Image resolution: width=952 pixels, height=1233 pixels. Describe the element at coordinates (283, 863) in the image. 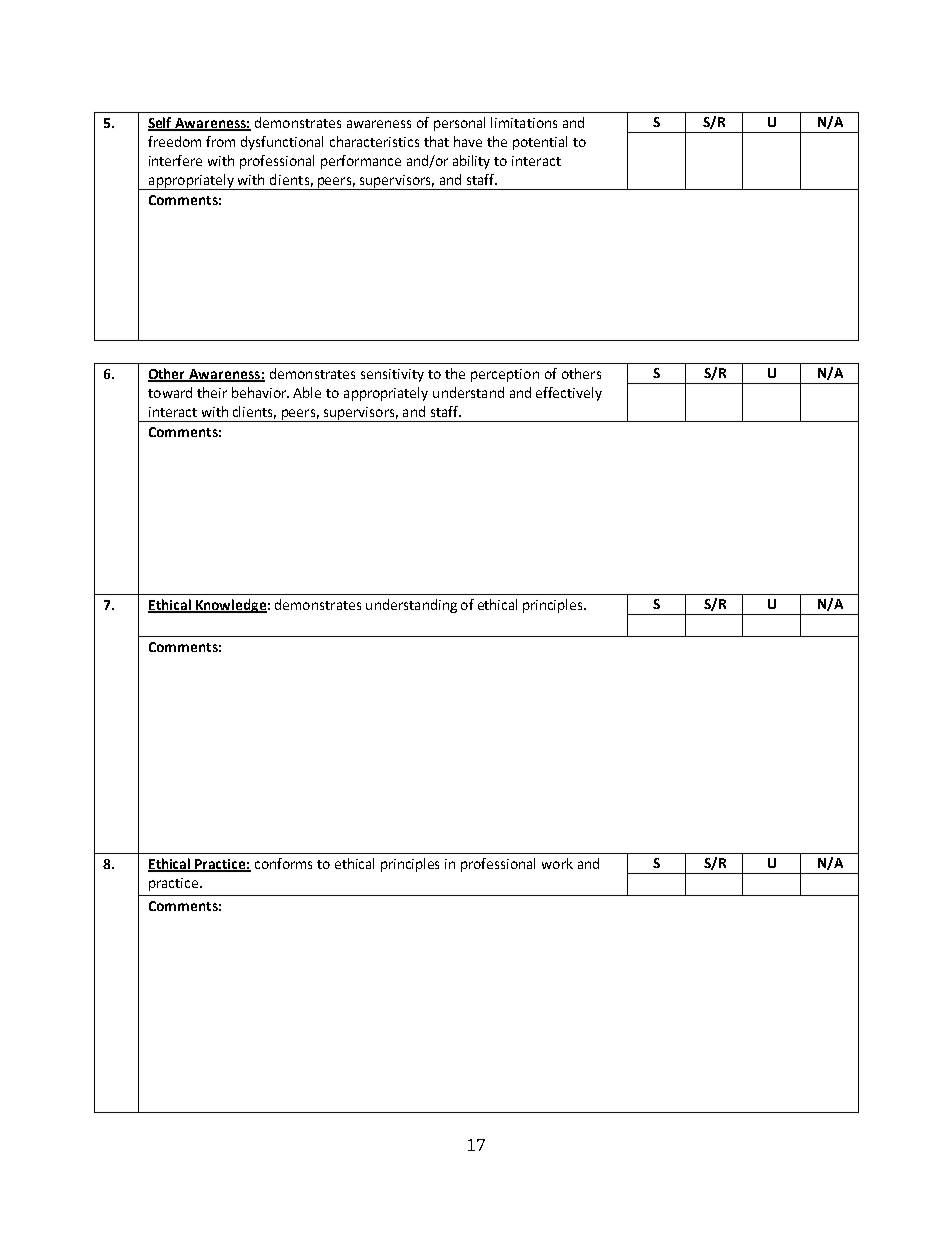

I see `conforms` at that location.
